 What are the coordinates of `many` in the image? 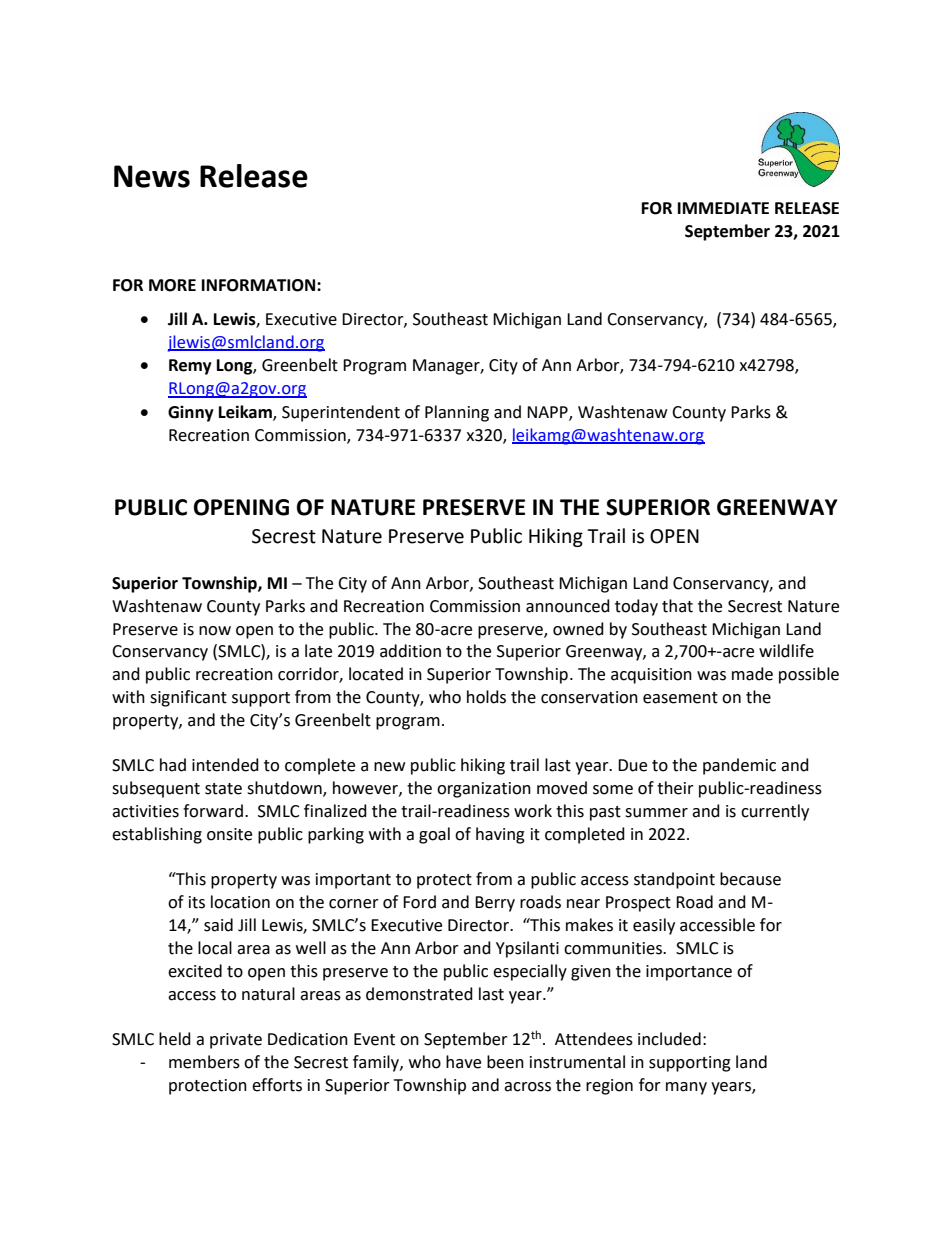 It's located at (686, 1088).
